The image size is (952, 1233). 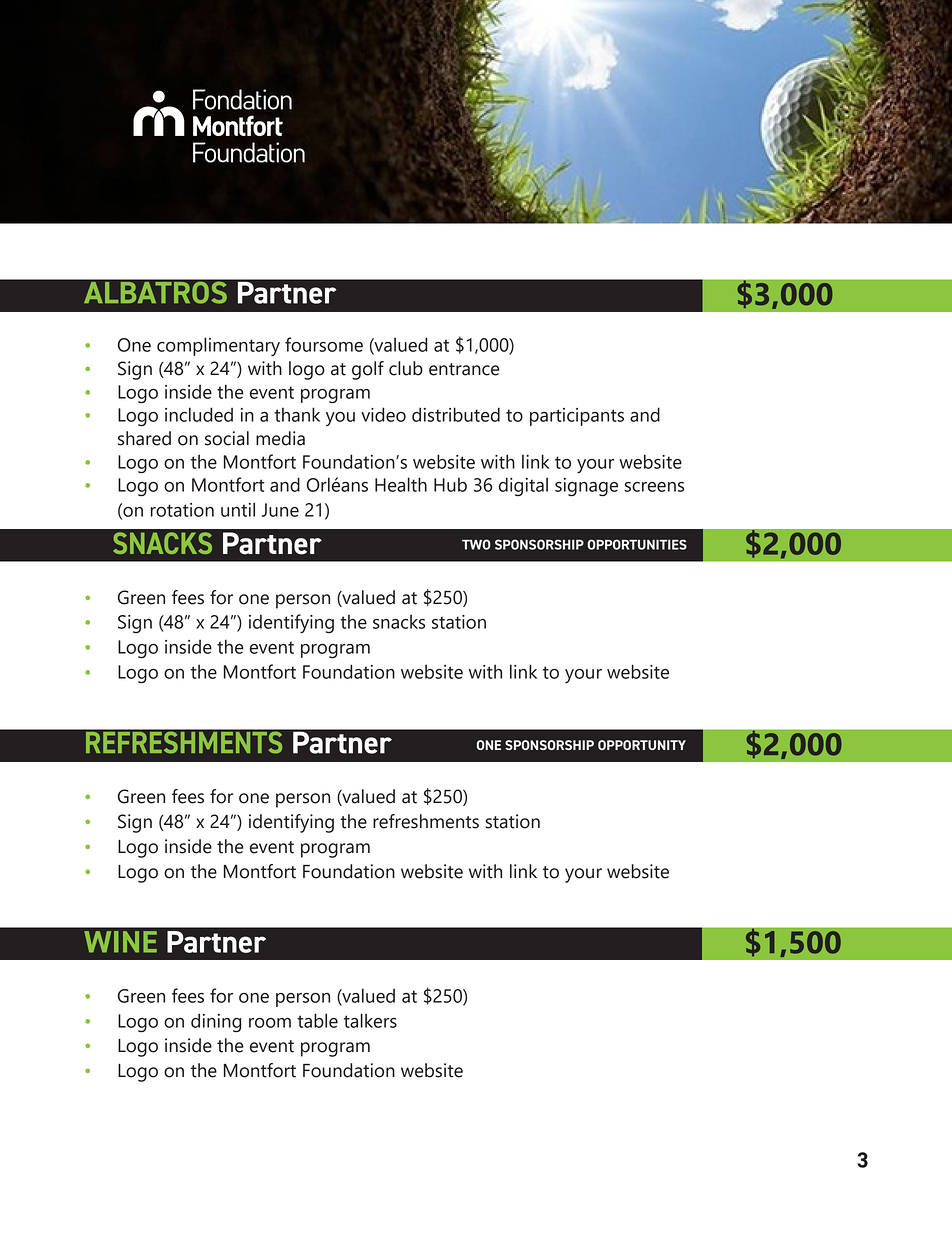 I want to click on digital, so click(x=523, y=486).
